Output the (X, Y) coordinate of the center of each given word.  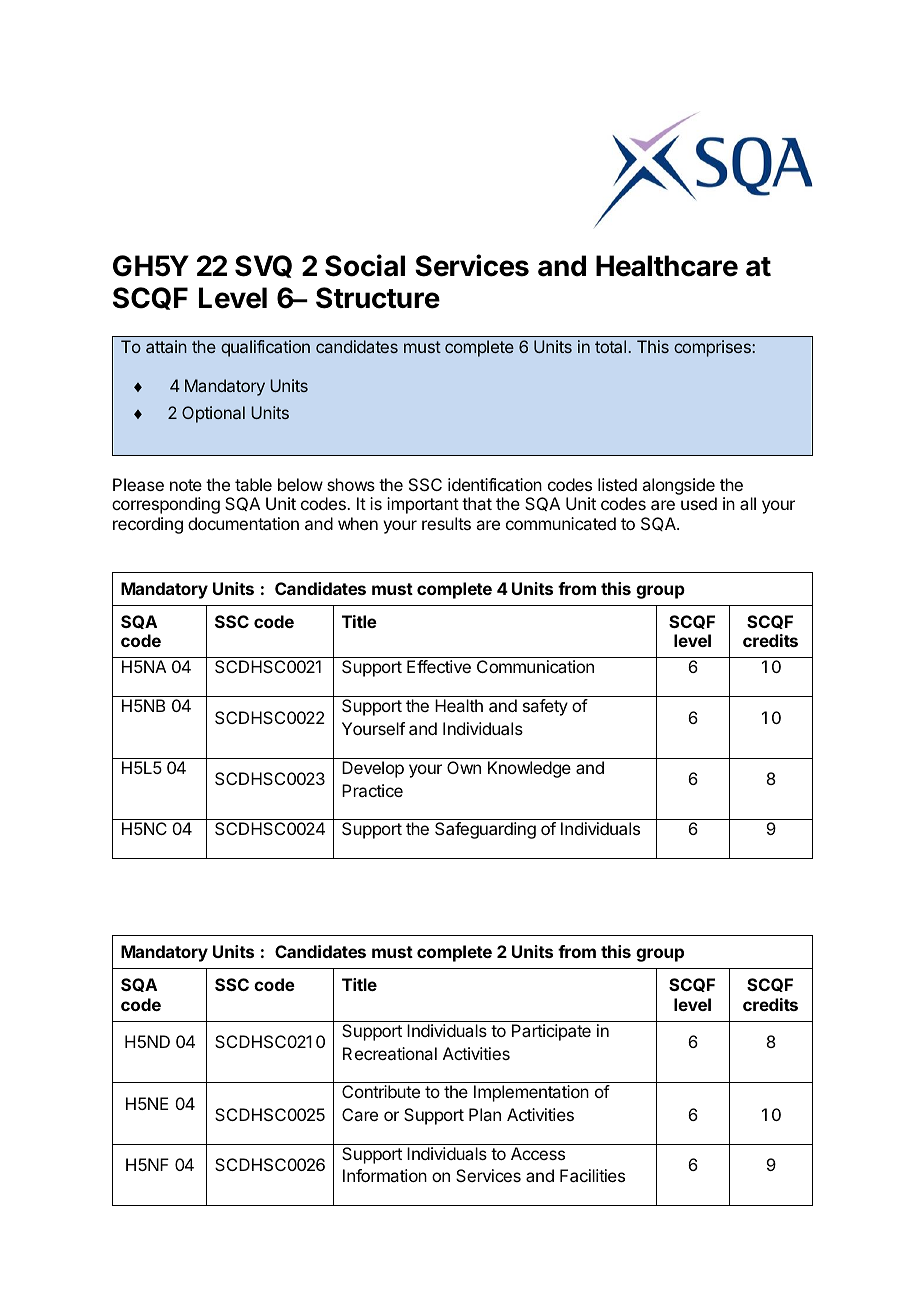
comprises (713, 348)
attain (166, 346)
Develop (373, 769)
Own (464, 767)
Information (385, 1175)
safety (545, 707)
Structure (378, 298)
